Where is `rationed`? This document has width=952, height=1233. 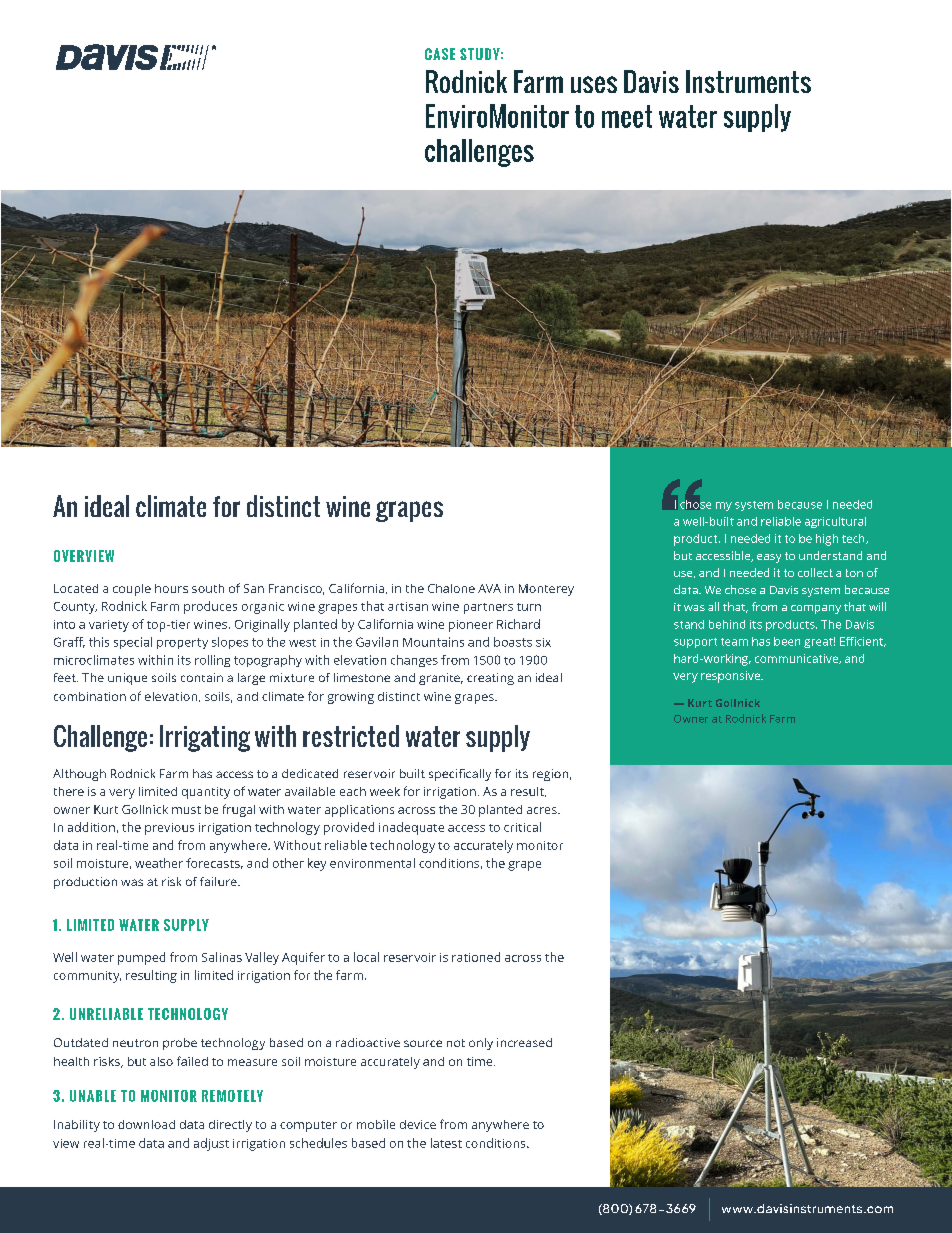 rationed is located at coordinates (476, 957).
